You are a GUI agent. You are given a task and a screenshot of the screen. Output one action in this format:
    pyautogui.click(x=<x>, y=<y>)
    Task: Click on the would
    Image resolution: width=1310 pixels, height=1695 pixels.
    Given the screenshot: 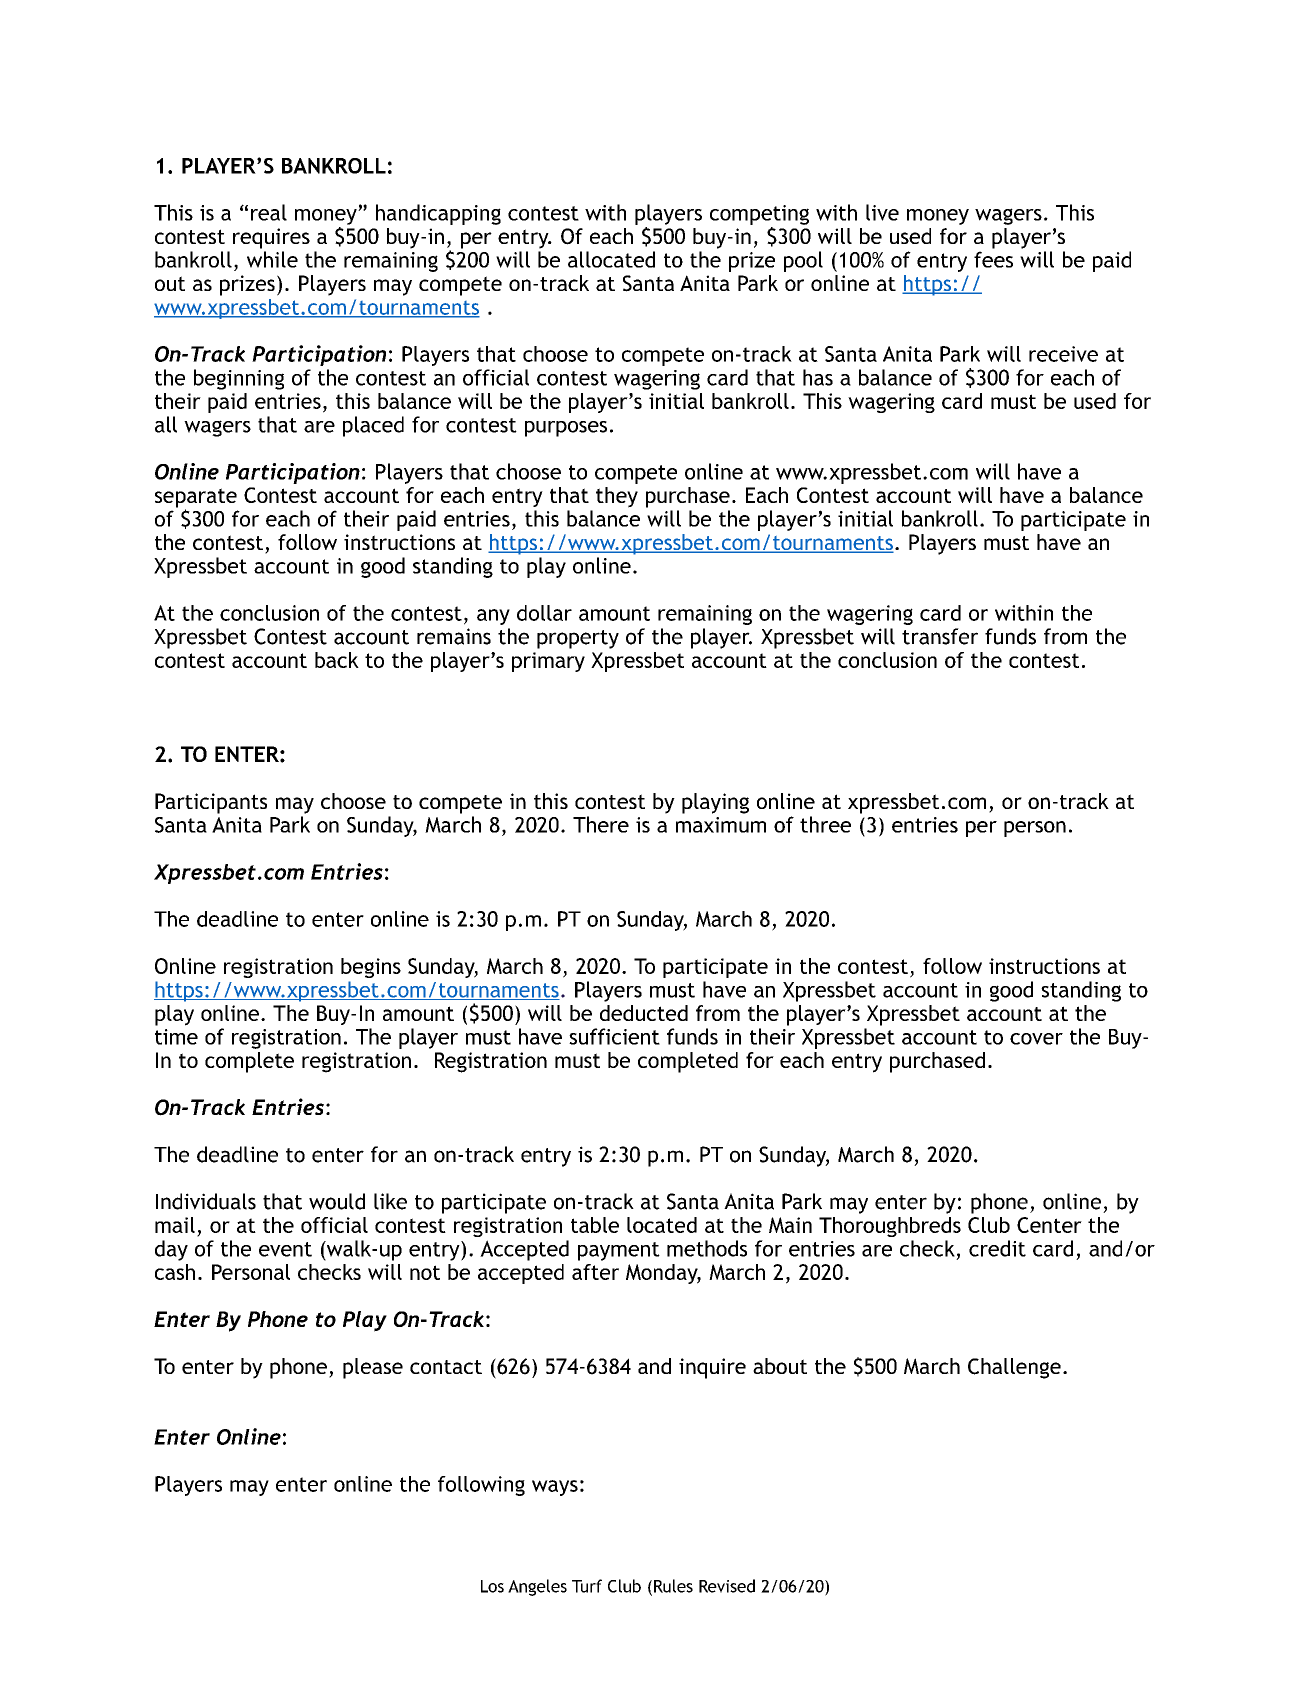 What is the action you would take?
    pyautogui.click(x=337, y=1201)
